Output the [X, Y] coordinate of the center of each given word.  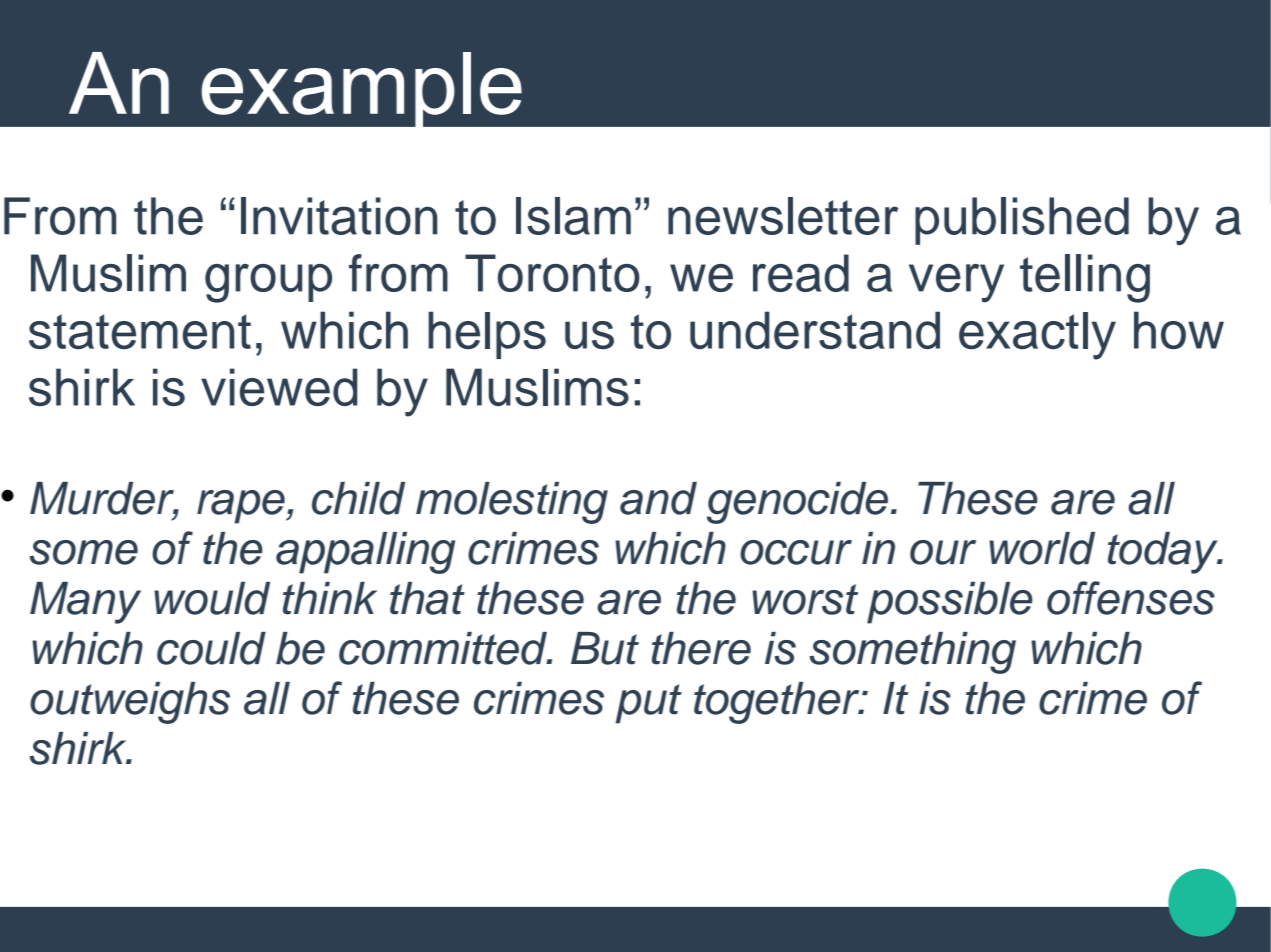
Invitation [339, 216]
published [1022, 221]
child [358, 498]
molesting [512, 503]
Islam [573, 216]
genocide [797, 503]
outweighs [130, 703]
